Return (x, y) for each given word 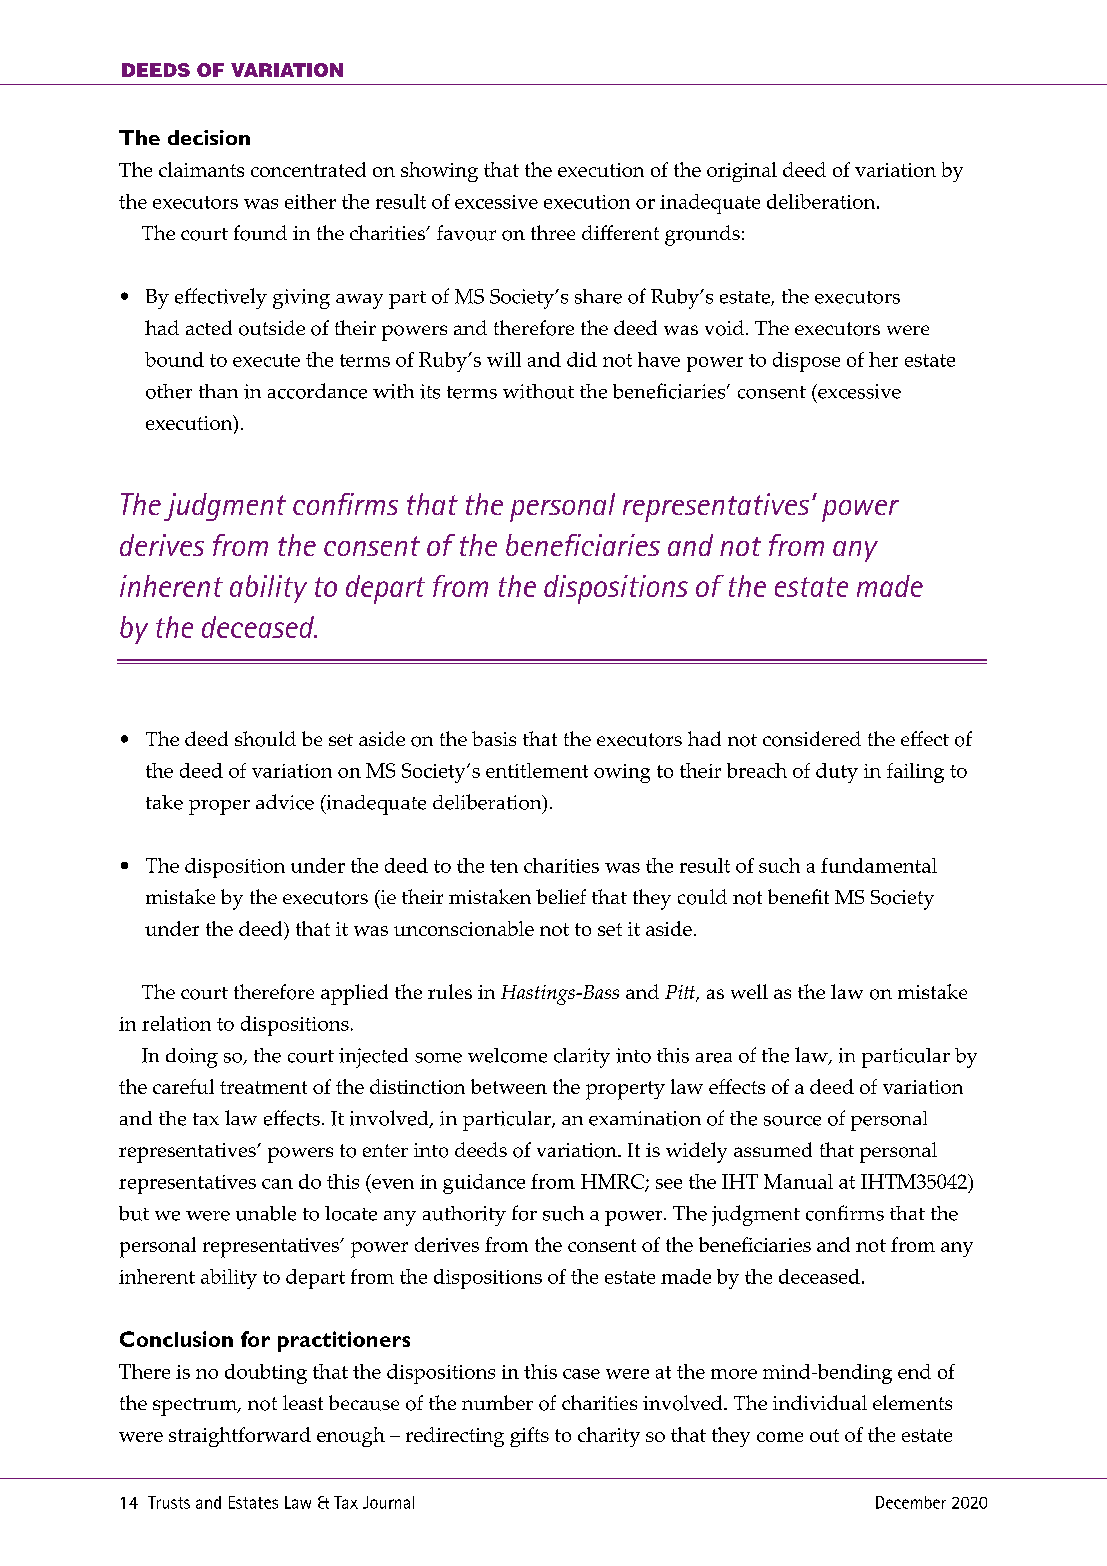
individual (820, 1402)
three (553, 232)
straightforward (240, 1437)
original (742, 172)
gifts (529, 1437)
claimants (201, 169)
